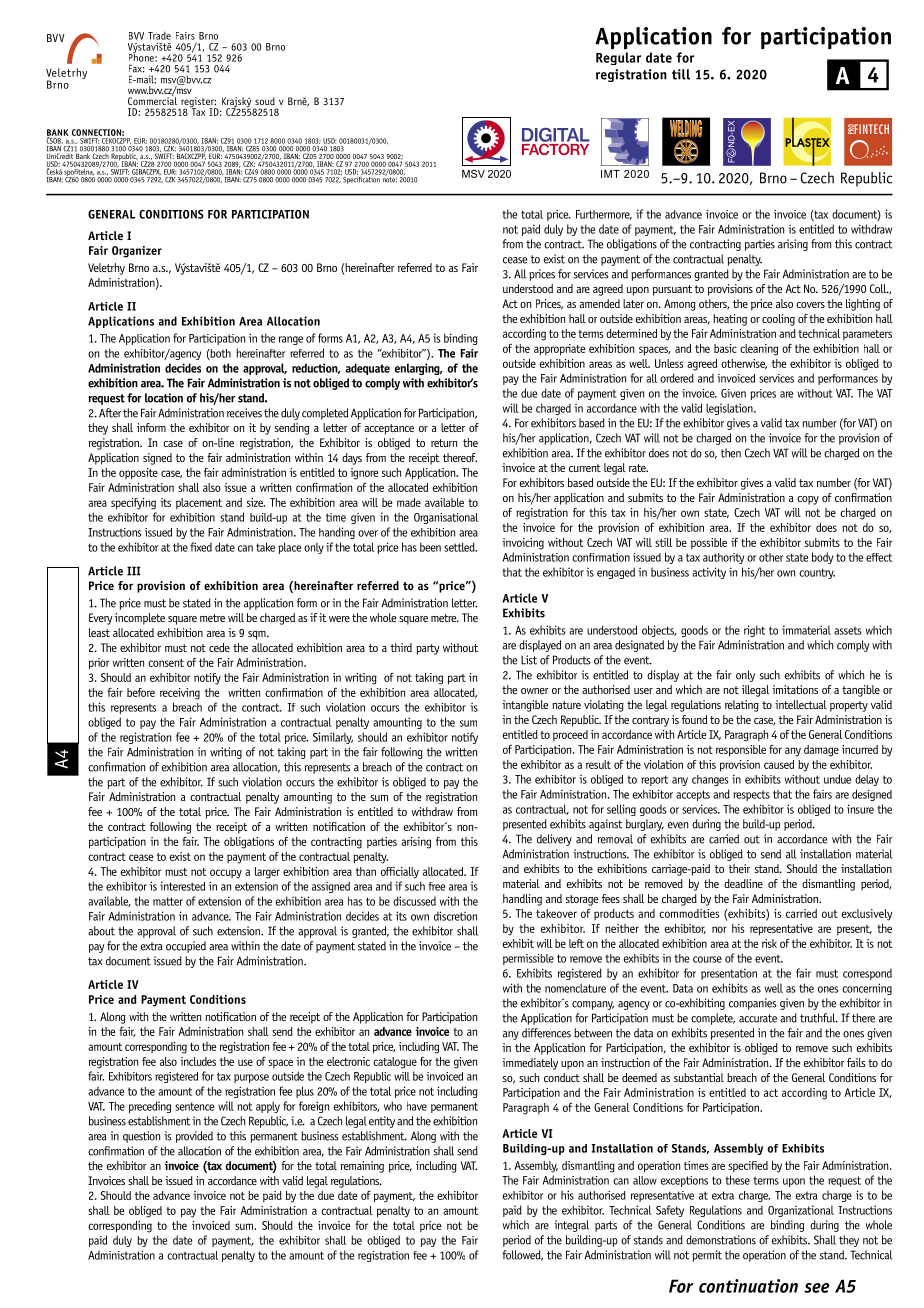  Describe the element at coordinates (604, 215) in the document. I see `Furthermore` at that location.
